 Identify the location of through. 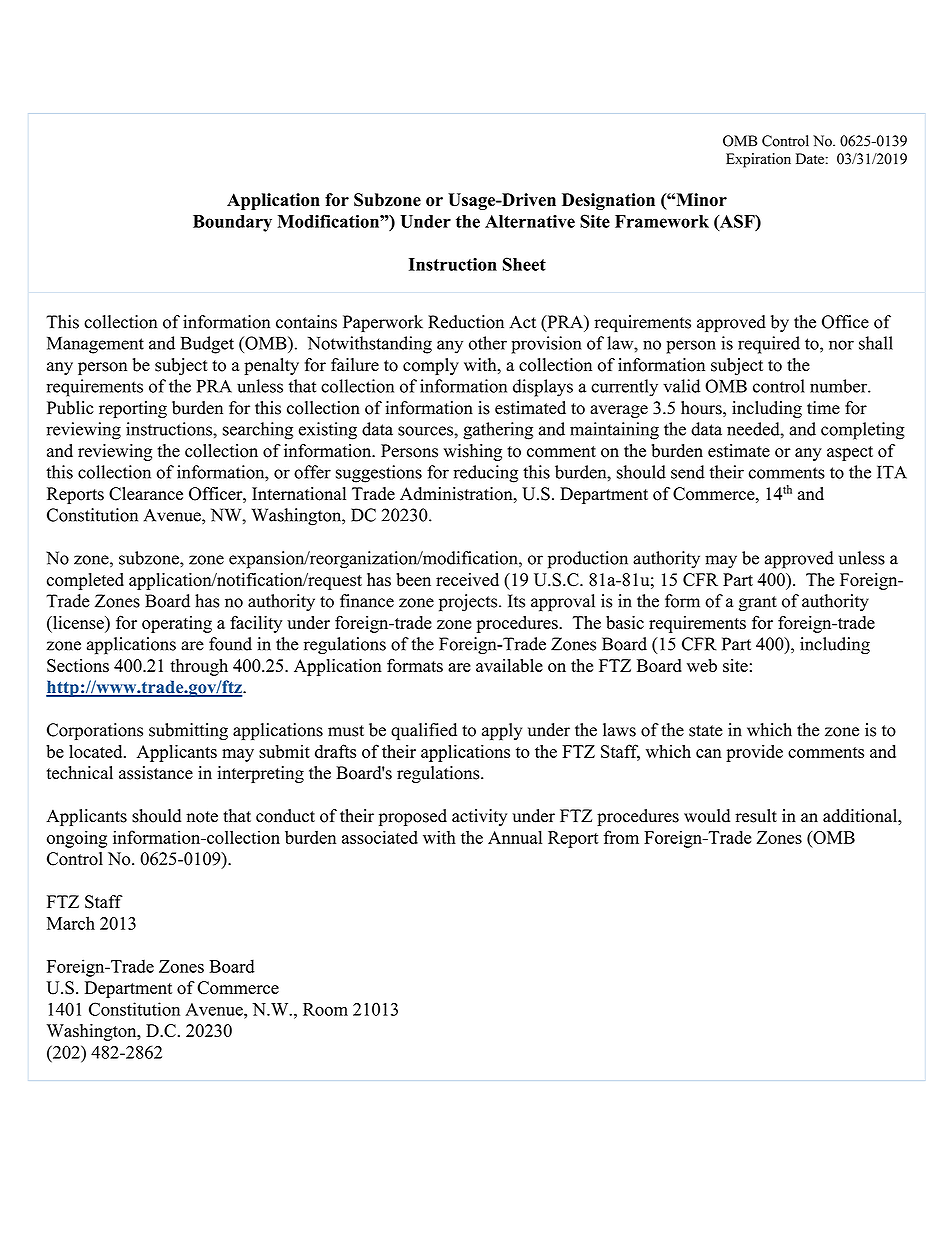
(199, 667).
